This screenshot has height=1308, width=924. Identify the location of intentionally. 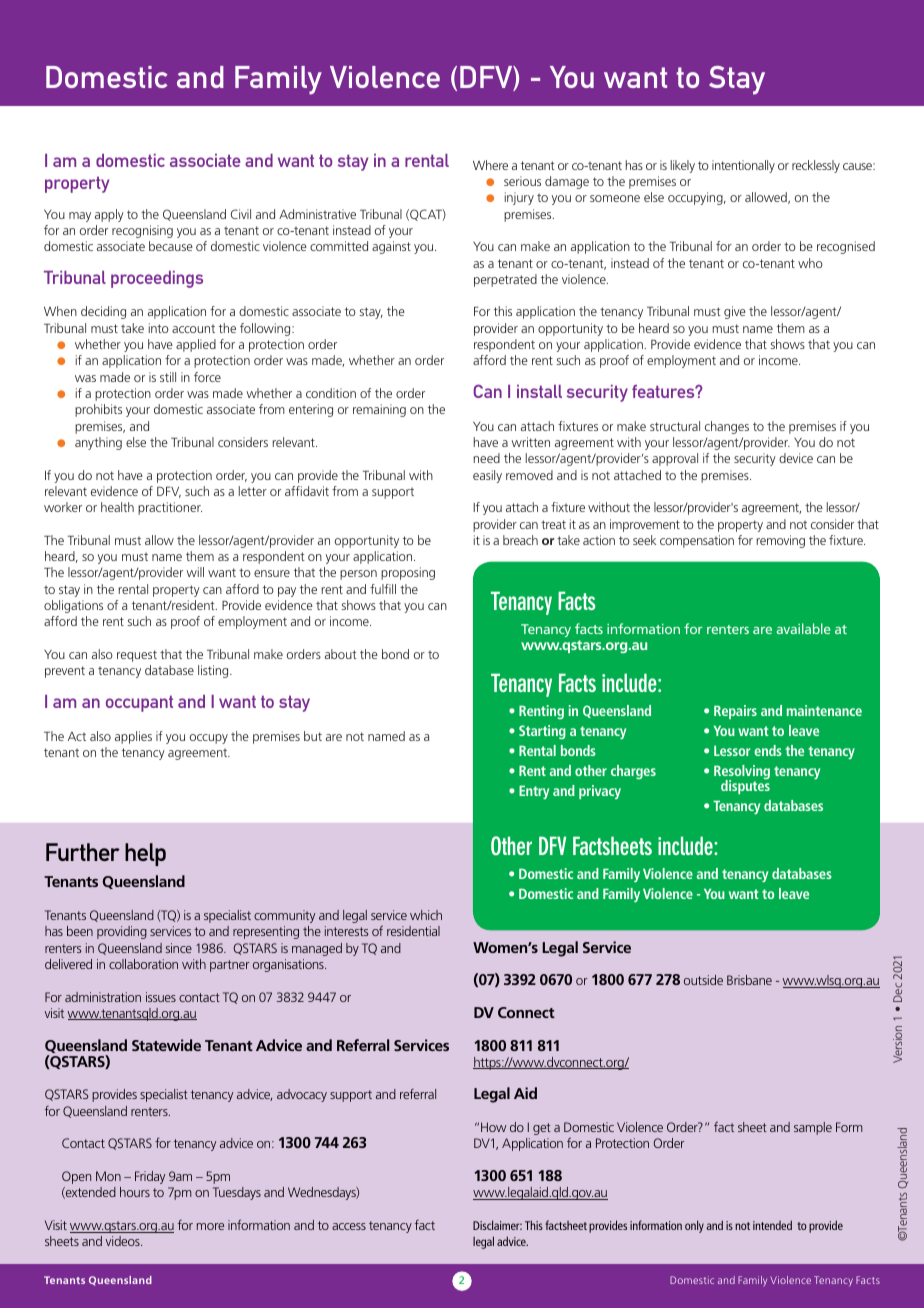
(743, 166).
